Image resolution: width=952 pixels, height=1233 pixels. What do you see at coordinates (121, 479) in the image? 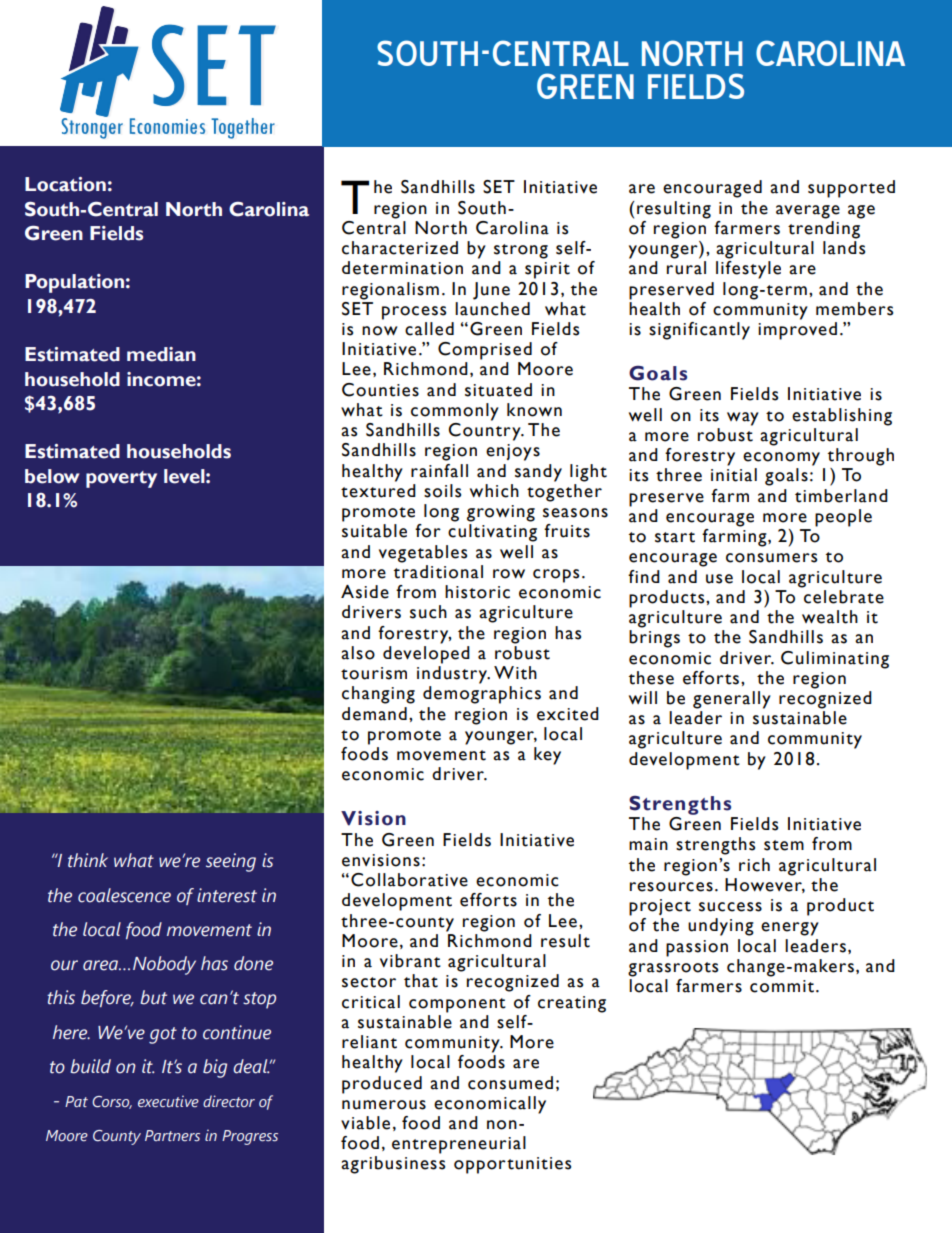
I see `poverty` at bounding box center [121, 479].
